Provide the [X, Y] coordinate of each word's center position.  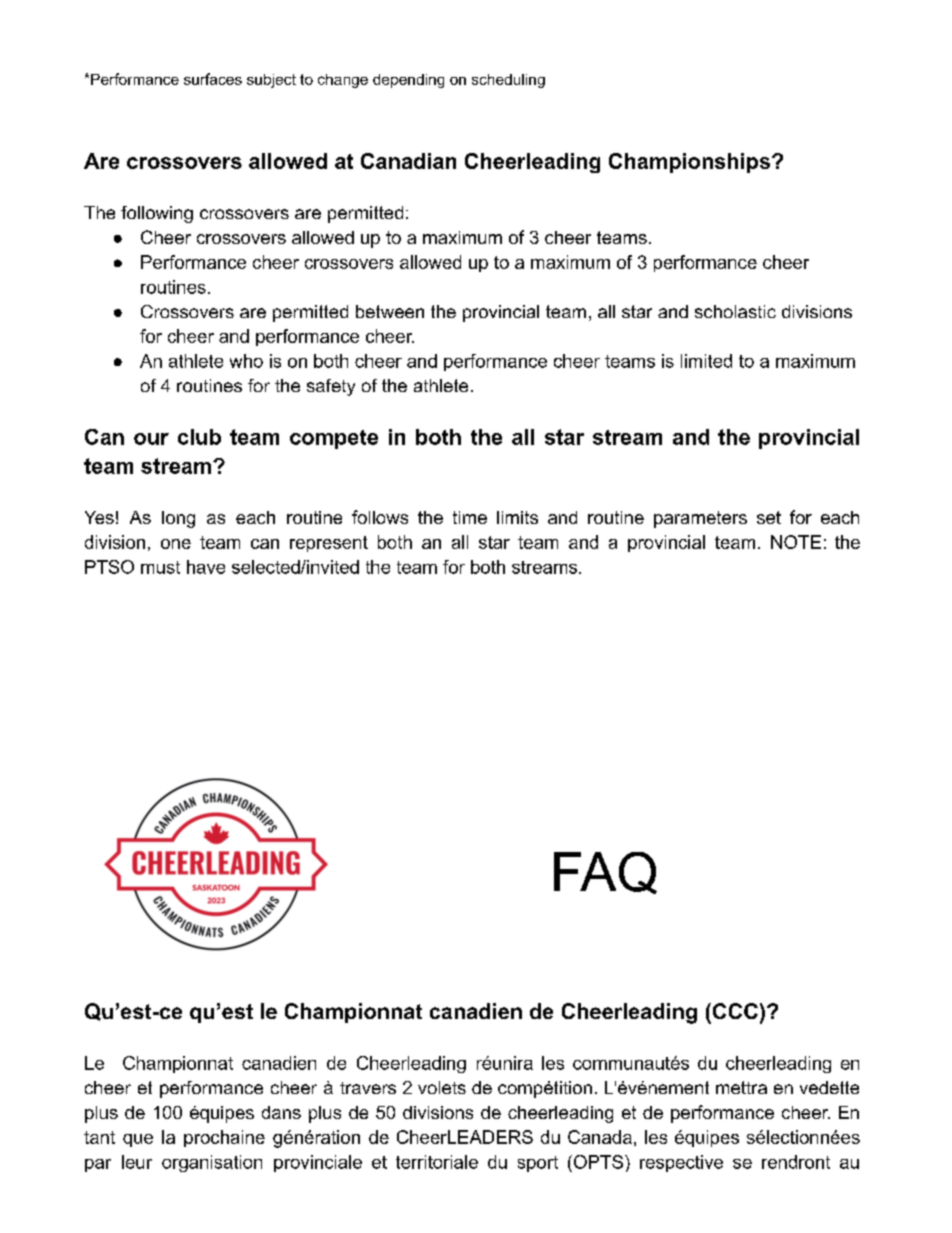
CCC [734, 1011]
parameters [700, 519]
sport [538, 1164]
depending [408, 81]
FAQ [605, 873]
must [160, 567]
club [199, 437]
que [138, 1140]
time [470, 517]
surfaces [213, 79]
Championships [689, 163]
